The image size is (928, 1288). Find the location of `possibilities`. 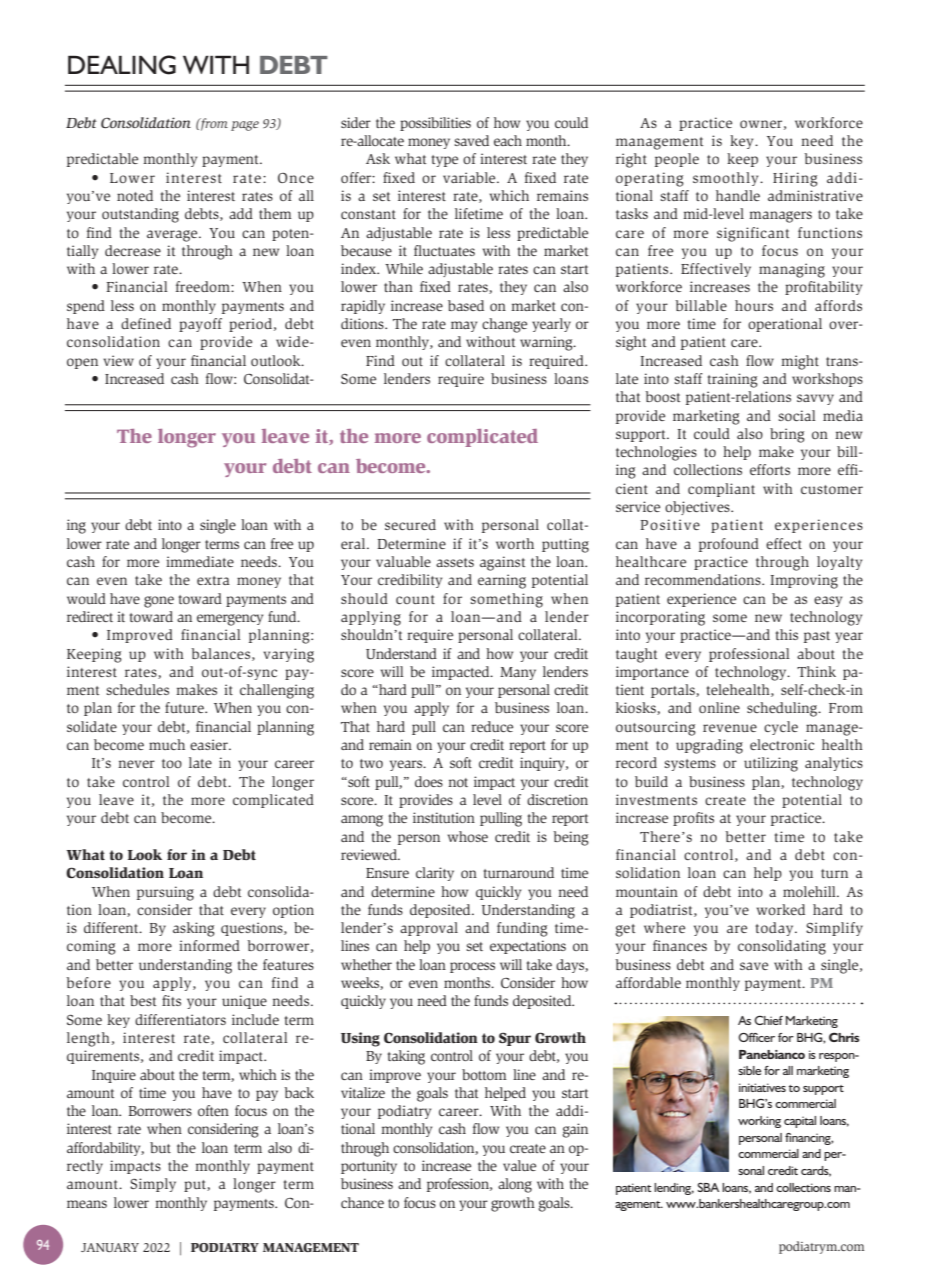

possibilities is located at coordinates (435, 124).
